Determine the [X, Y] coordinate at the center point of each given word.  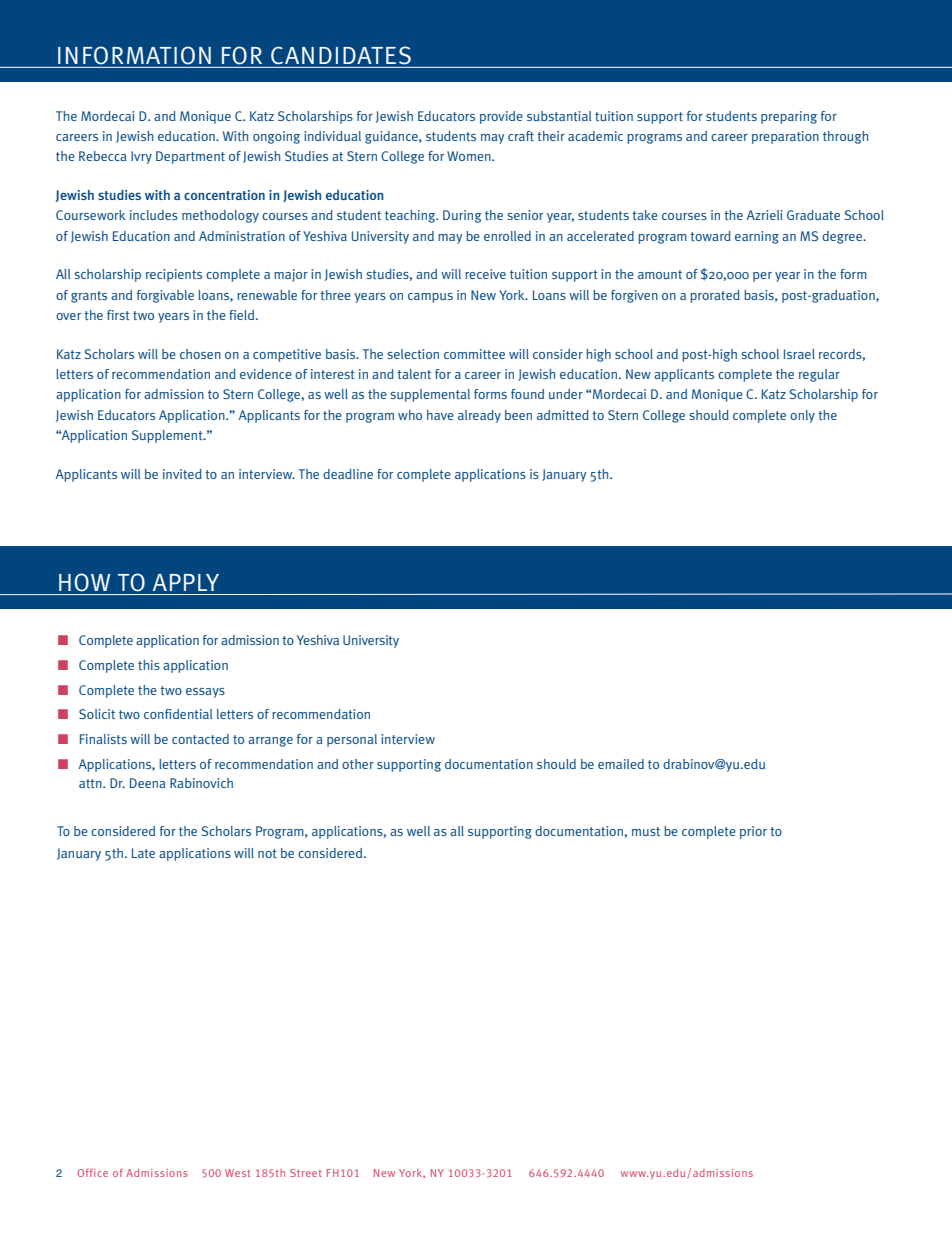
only [802, 416]
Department [190, 157]
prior [753, 832]
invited [182, 474]
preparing [789, 117]
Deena [148, 783]
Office [92, 1172]
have [440, 415]
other [358, 764]
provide [501, 117]
